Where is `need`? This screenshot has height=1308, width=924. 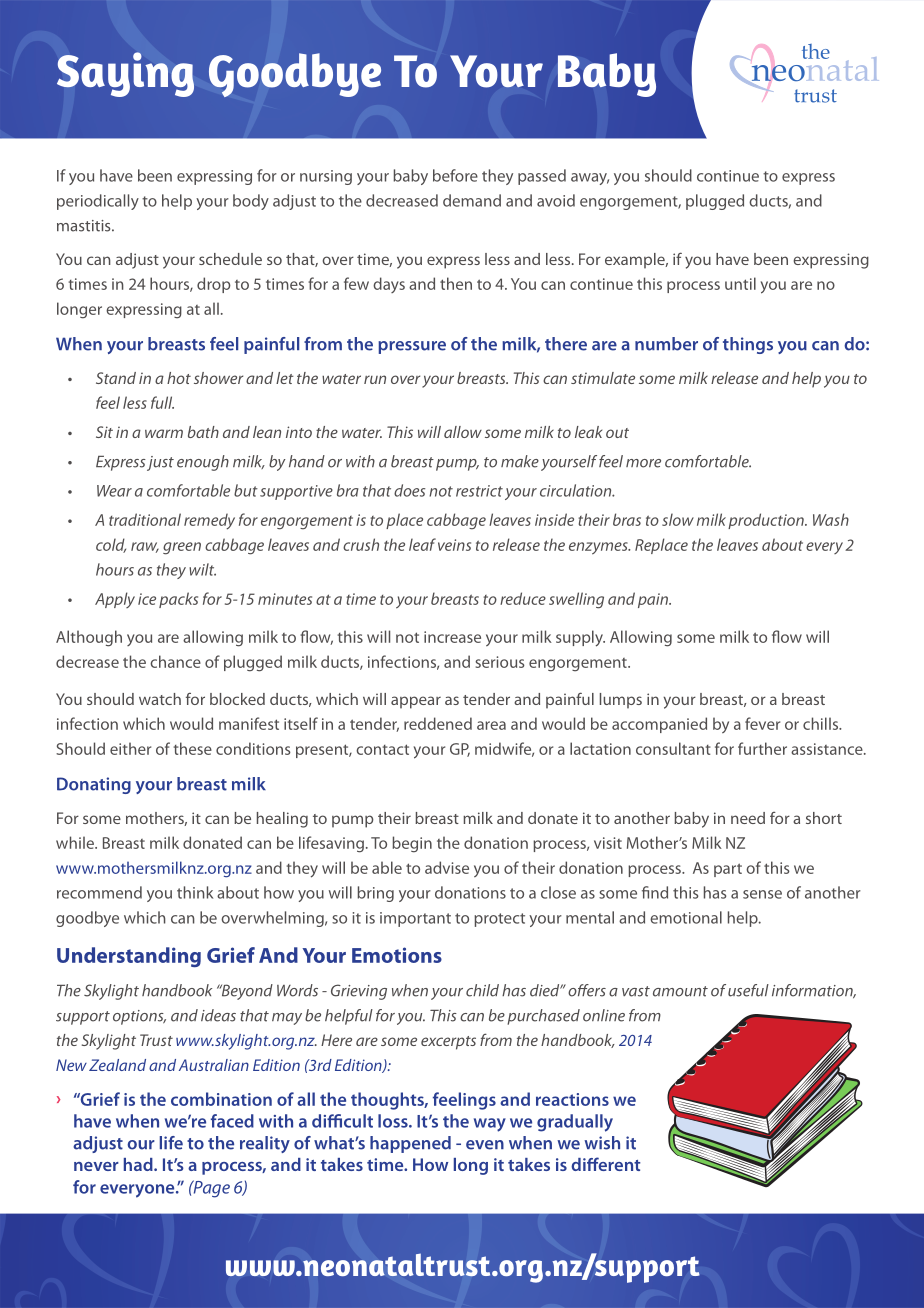 need is located at coordinates (748, 818).
